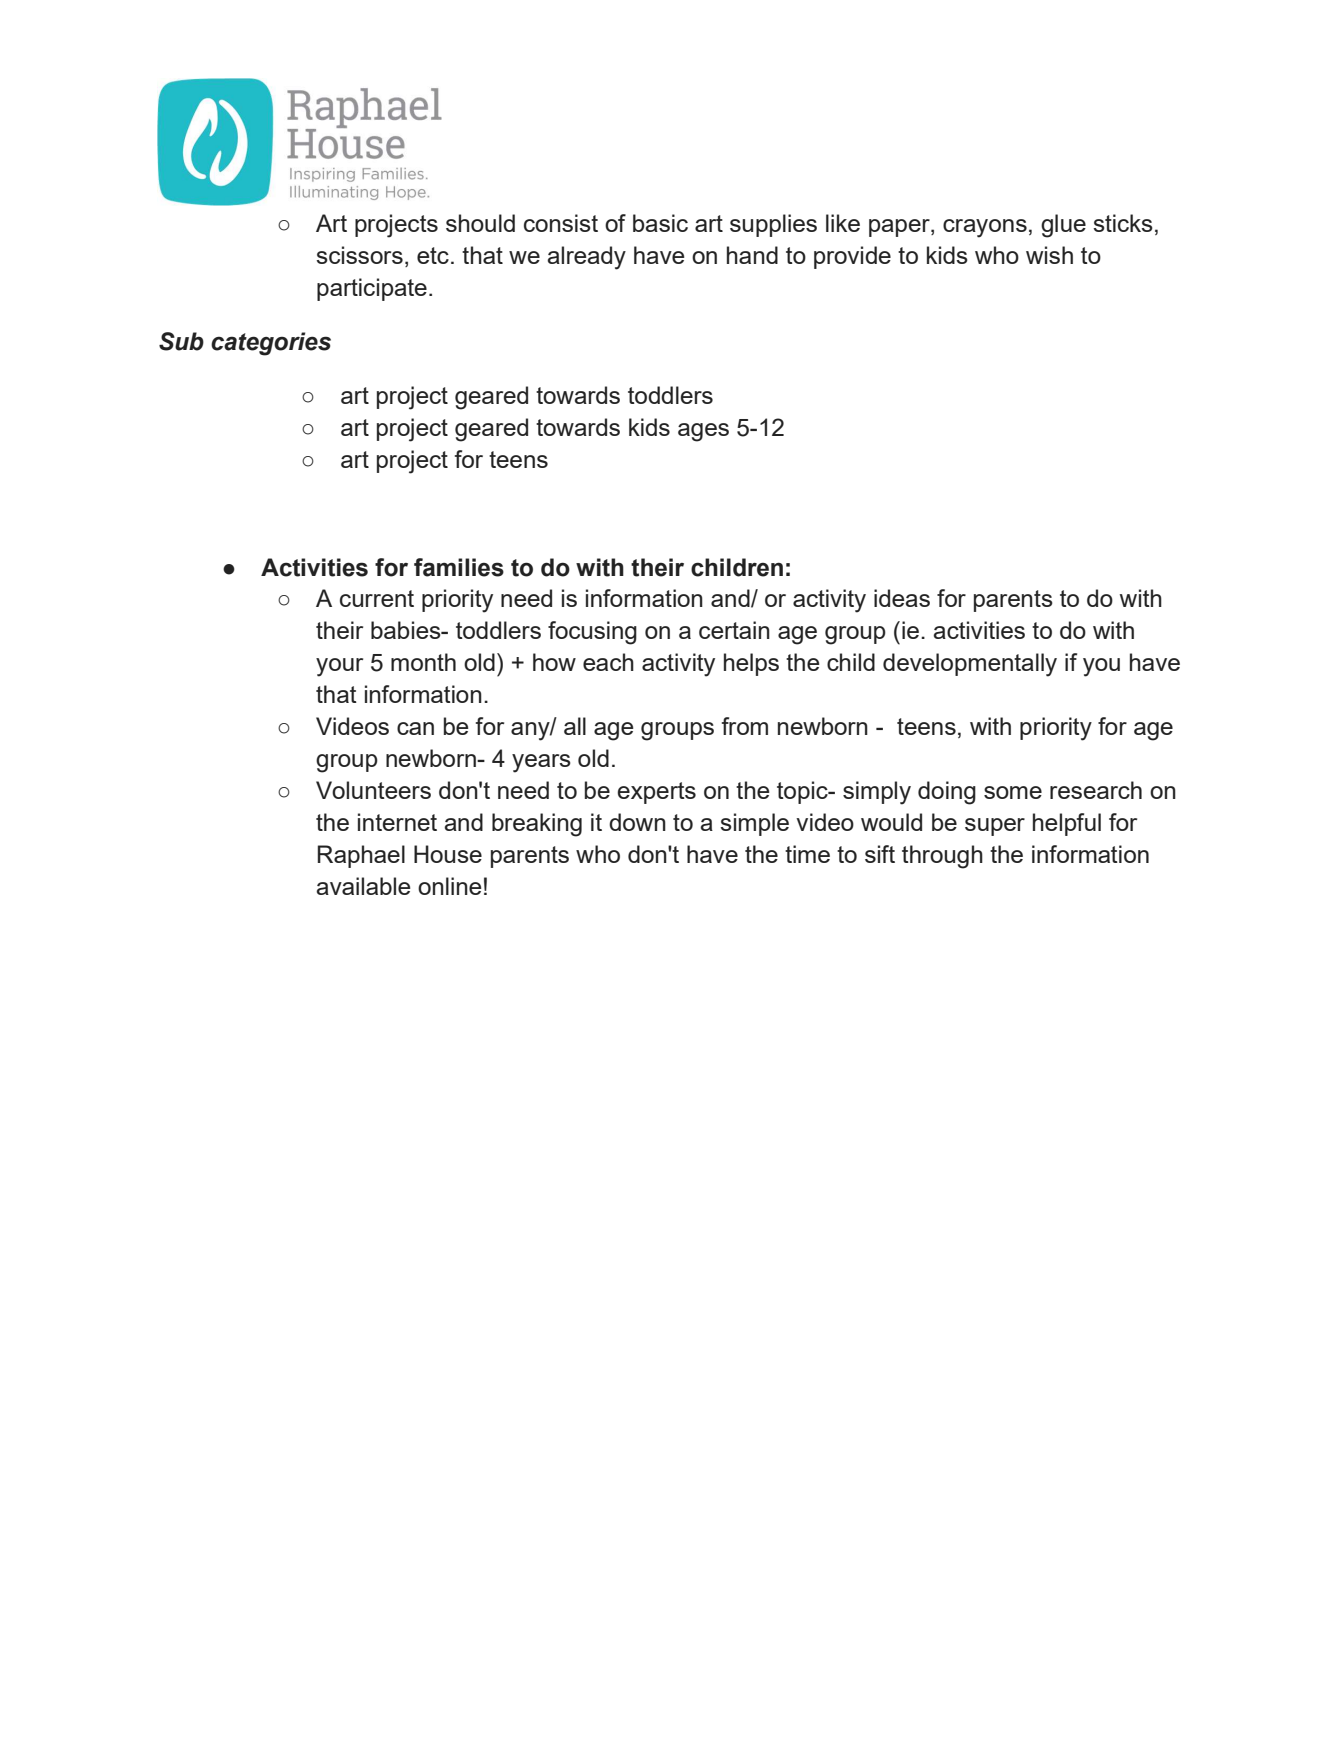  What do you see at coordinates (361, 856) in the document?
I see `Raphael` at bounding box center [361, 856].
